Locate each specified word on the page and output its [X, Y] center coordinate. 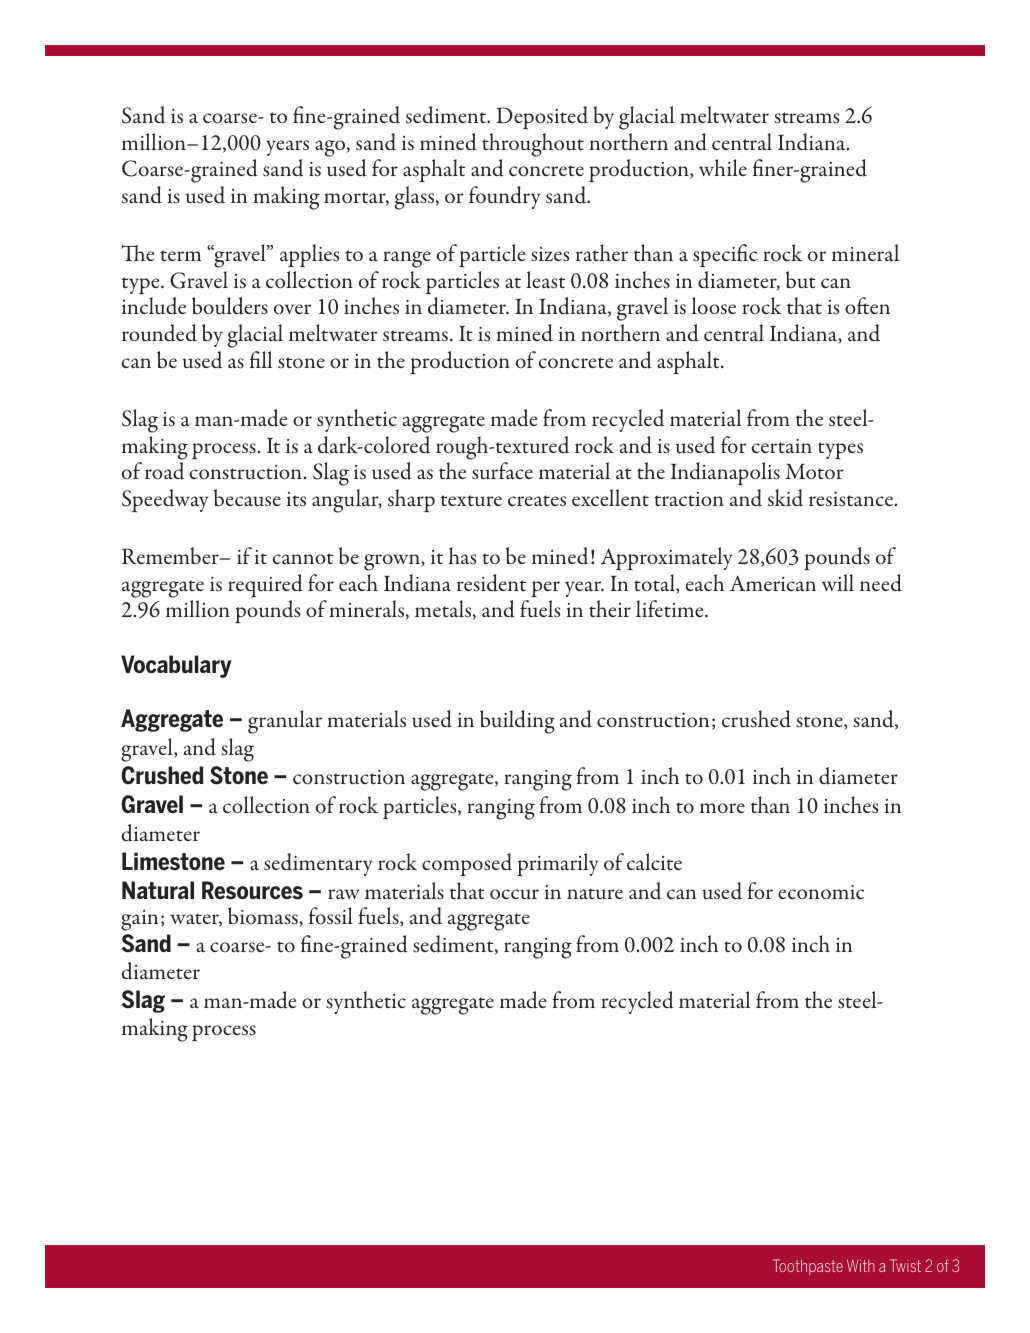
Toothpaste [808, 1267]
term [180, 255]
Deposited [542, 117]
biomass [264, 917]
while [723, 167]
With [861, 1265]
